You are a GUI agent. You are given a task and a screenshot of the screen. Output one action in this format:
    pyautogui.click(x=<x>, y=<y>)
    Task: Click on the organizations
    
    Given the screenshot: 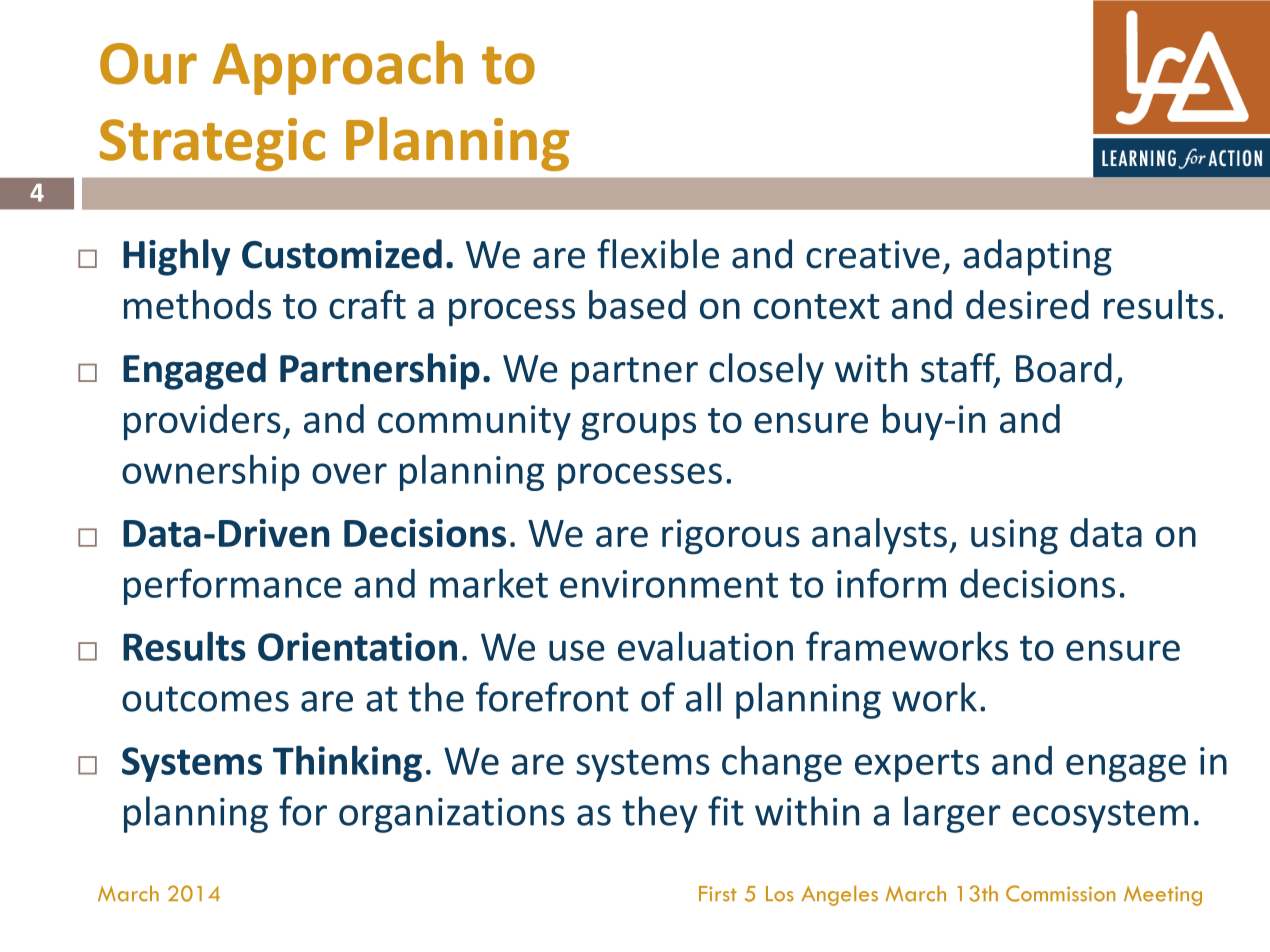 What is the action you would take?
    pyautogui.click(x=452, y=815)
